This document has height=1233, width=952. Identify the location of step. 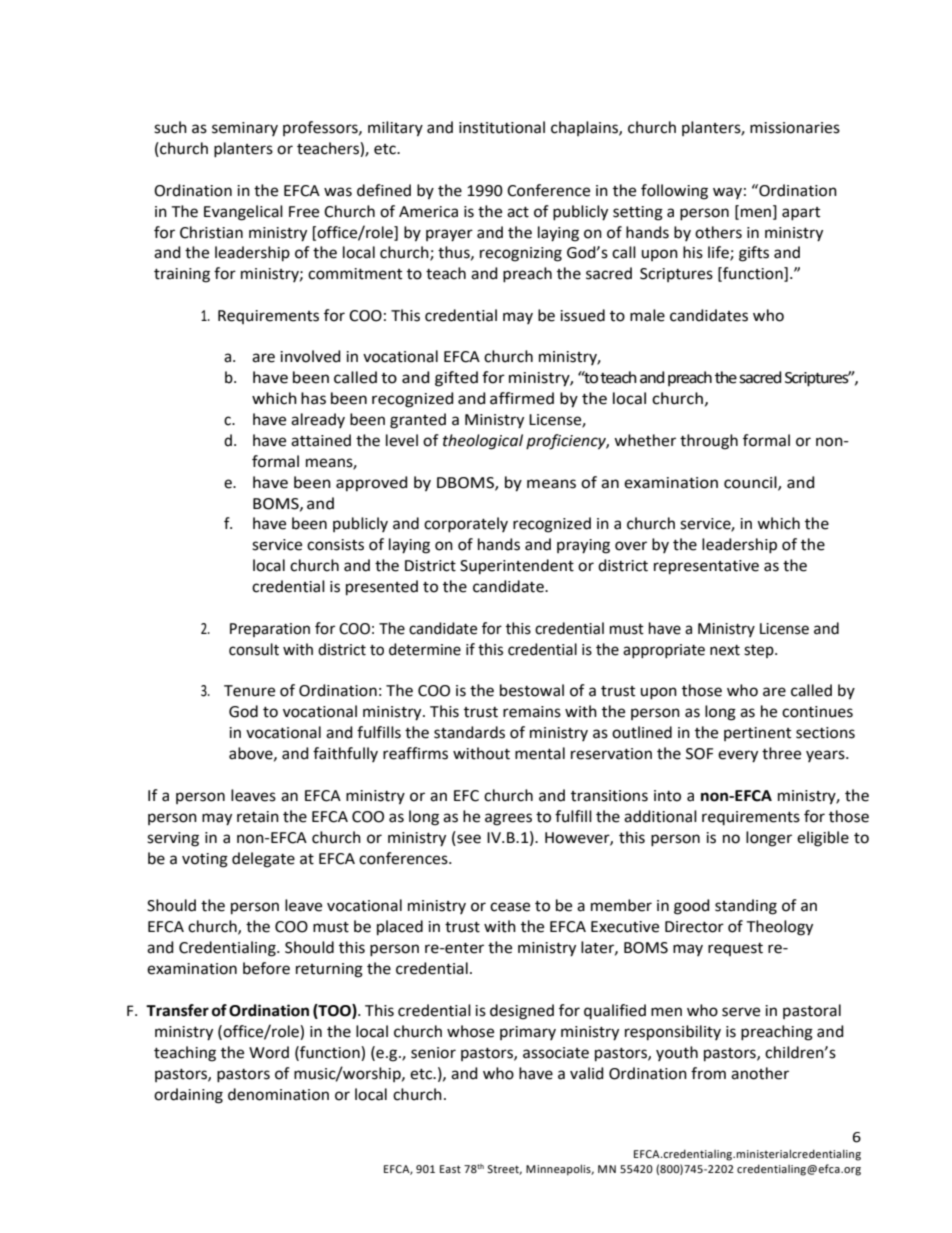
(760, 651).
